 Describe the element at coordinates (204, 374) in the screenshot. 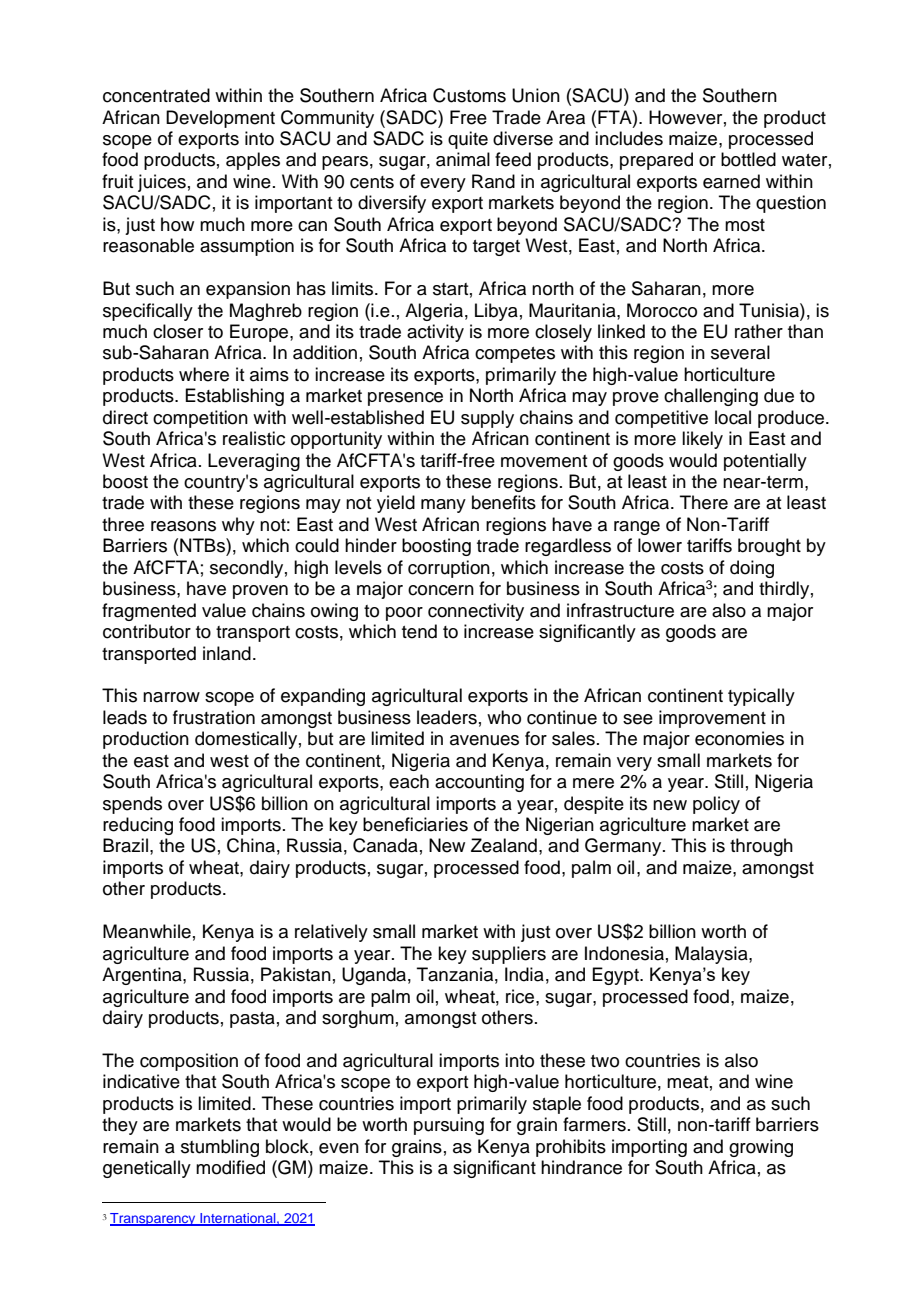

I see `where` at that location.
